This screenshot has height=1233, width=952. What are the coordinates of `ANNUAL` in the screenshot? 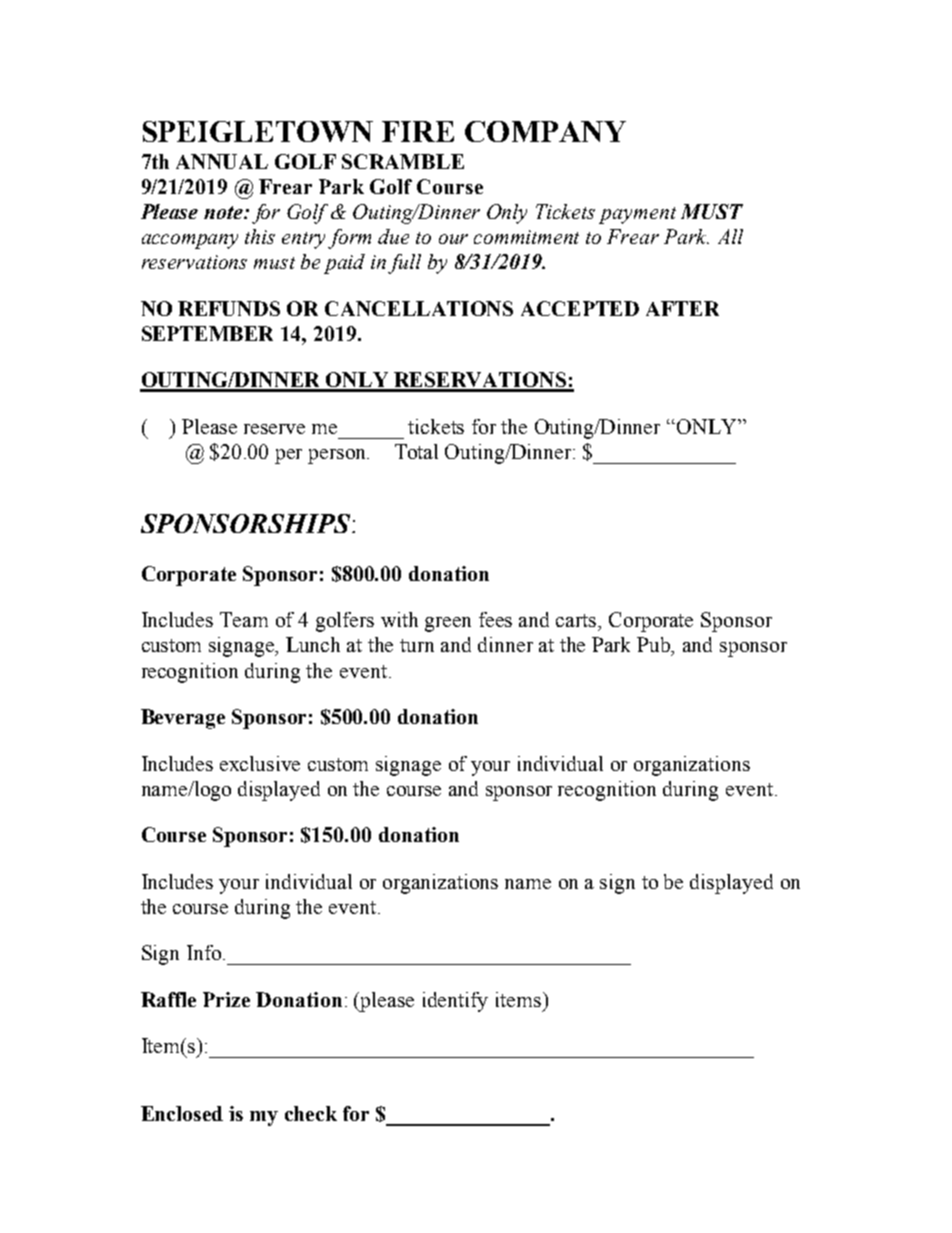 It's located at (222, 161).
